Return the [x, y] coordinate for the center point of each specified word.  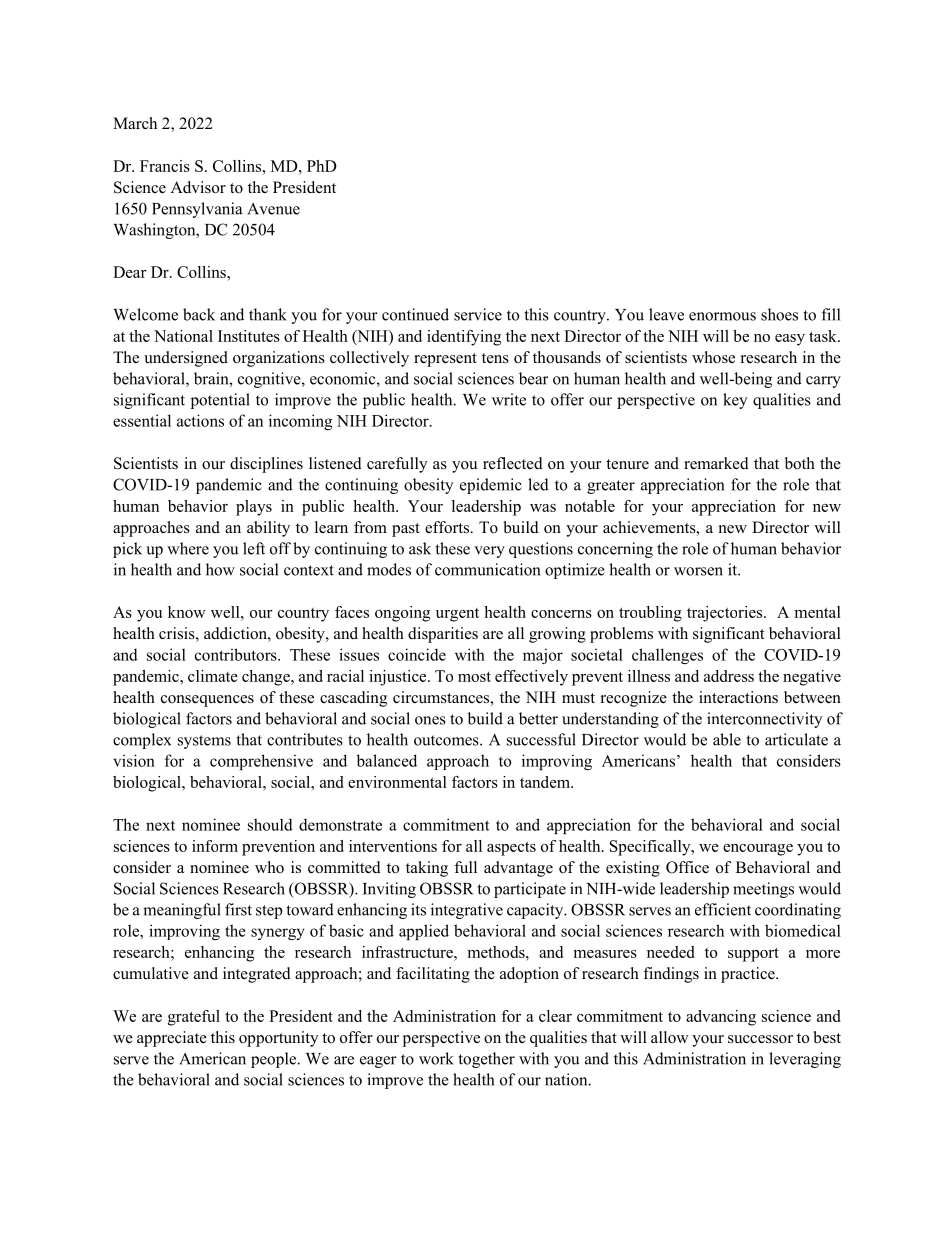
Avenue [273, 209]
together [487, 1060]
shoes [779, 314]
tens [495, 358]
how [220, 569]
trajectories [726, 614]
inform [215, 846]
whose [713, 357]
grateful [194, 1018]
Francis [165, 166]
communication [488, 569]
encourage [758, 850]
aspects [511, 849]
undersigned [186, 359]
